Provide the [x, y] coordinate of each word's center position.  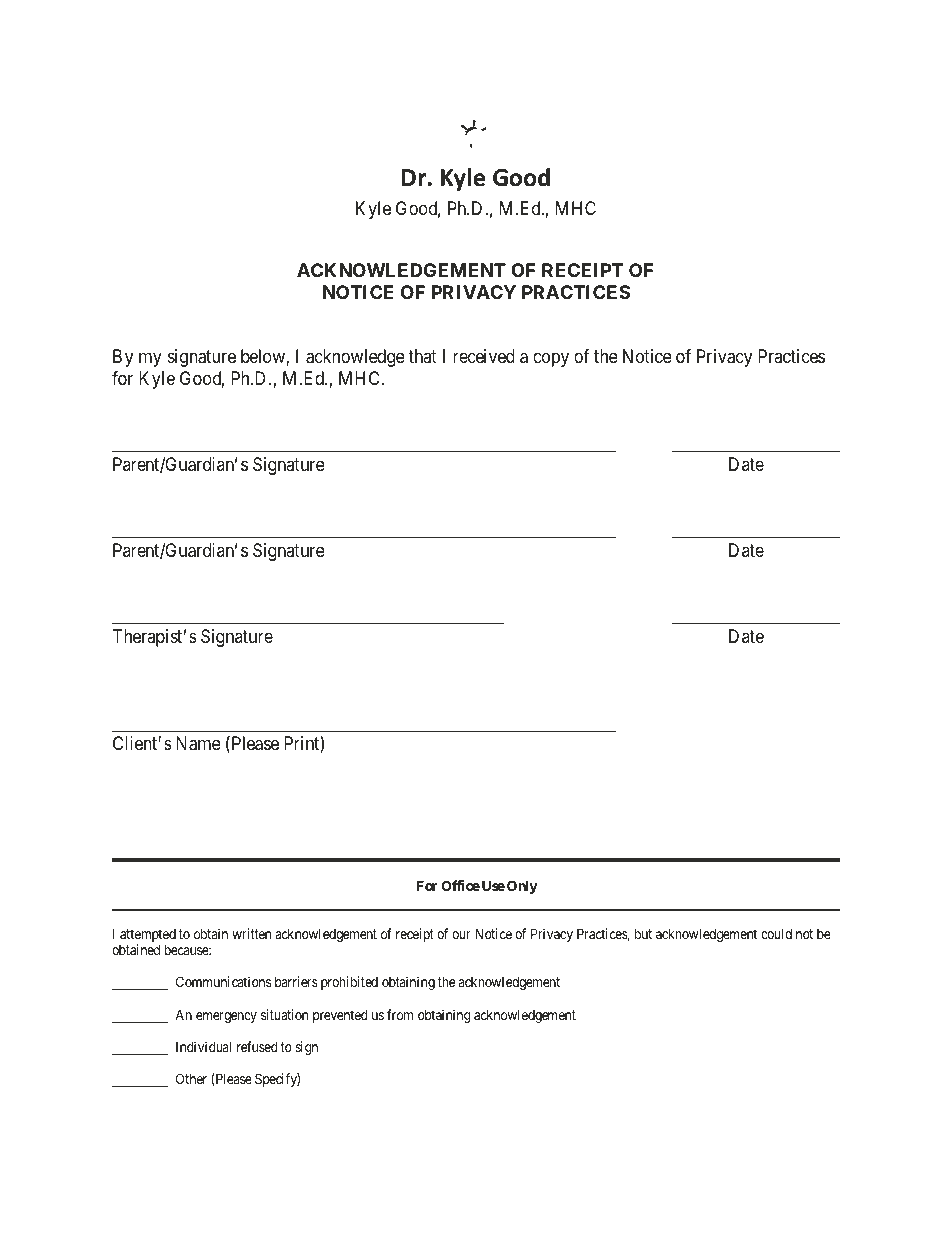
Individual [203, 1046]
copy [551, 360]
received [484, 356]
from [400, 1014]
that [422, 356]
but [643, 933]
